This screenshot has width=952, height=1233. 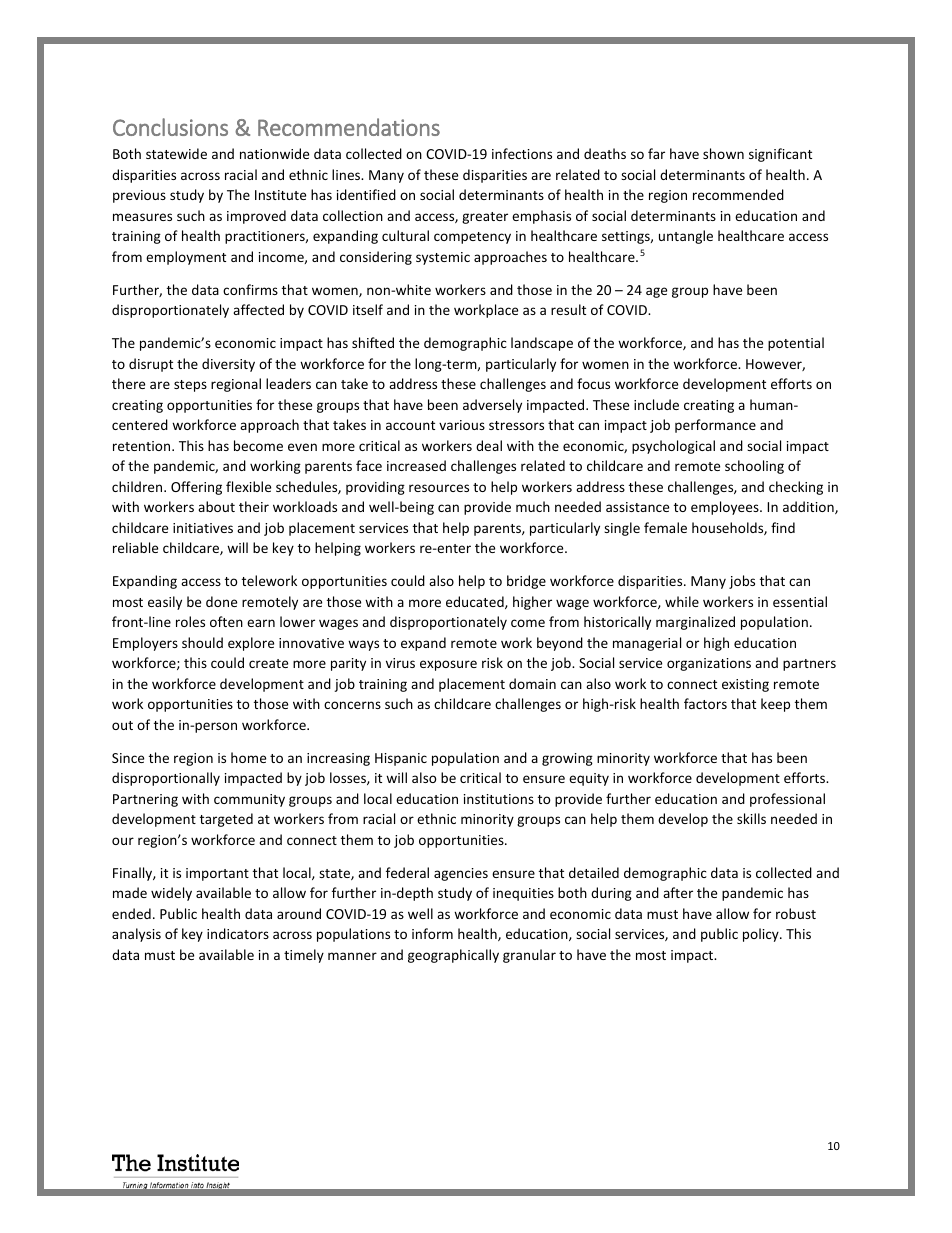 What do you see at coordinates (203, 528) in the screenshot?
I see `initiatives` at bounding box center [203, 528].
